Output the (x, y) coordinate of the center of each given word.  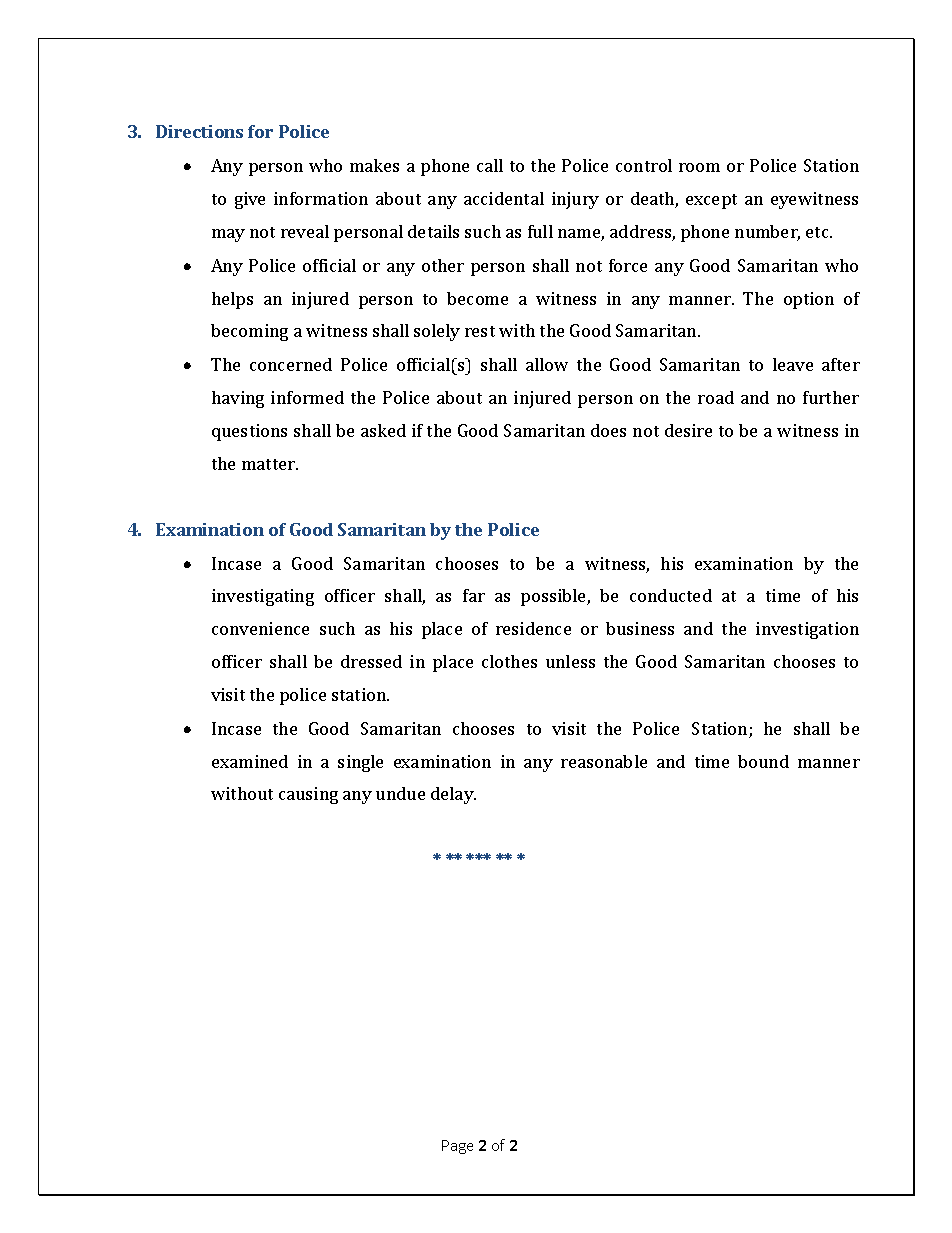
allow (547, 364)
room (699, 167)
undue (400, 793)
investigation (807, 630)
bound (763, 761)
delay (453, 795)
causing (308, 795)
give (250, 200)
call (490, 165)
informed (307, 397)
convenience (260, 628)
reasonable (604, 761)
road (716, 397)
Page (457, 1147)
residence (533, 628)
